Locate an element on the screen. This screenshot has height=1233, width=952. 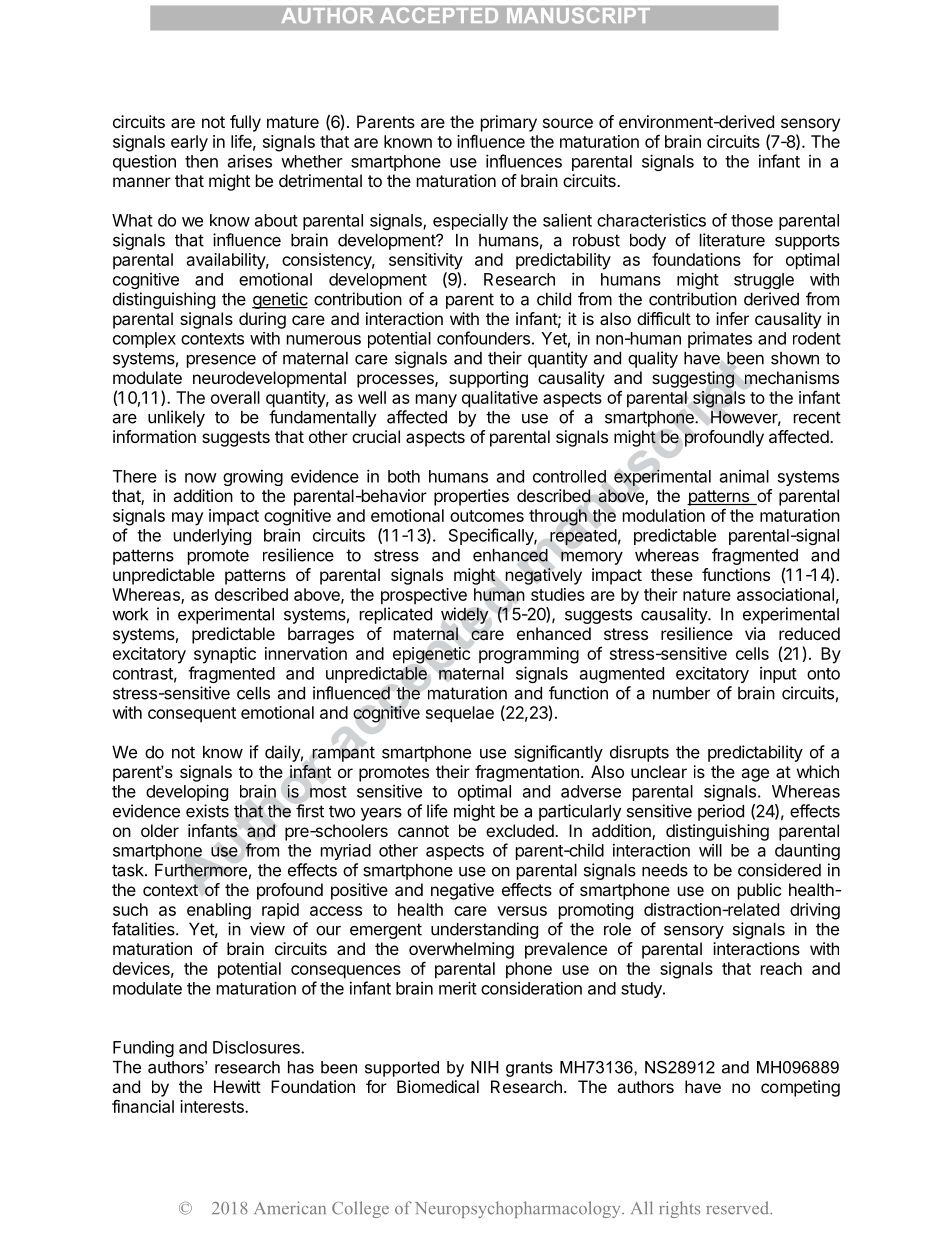
rights is located at coordinates (679, 1209).
